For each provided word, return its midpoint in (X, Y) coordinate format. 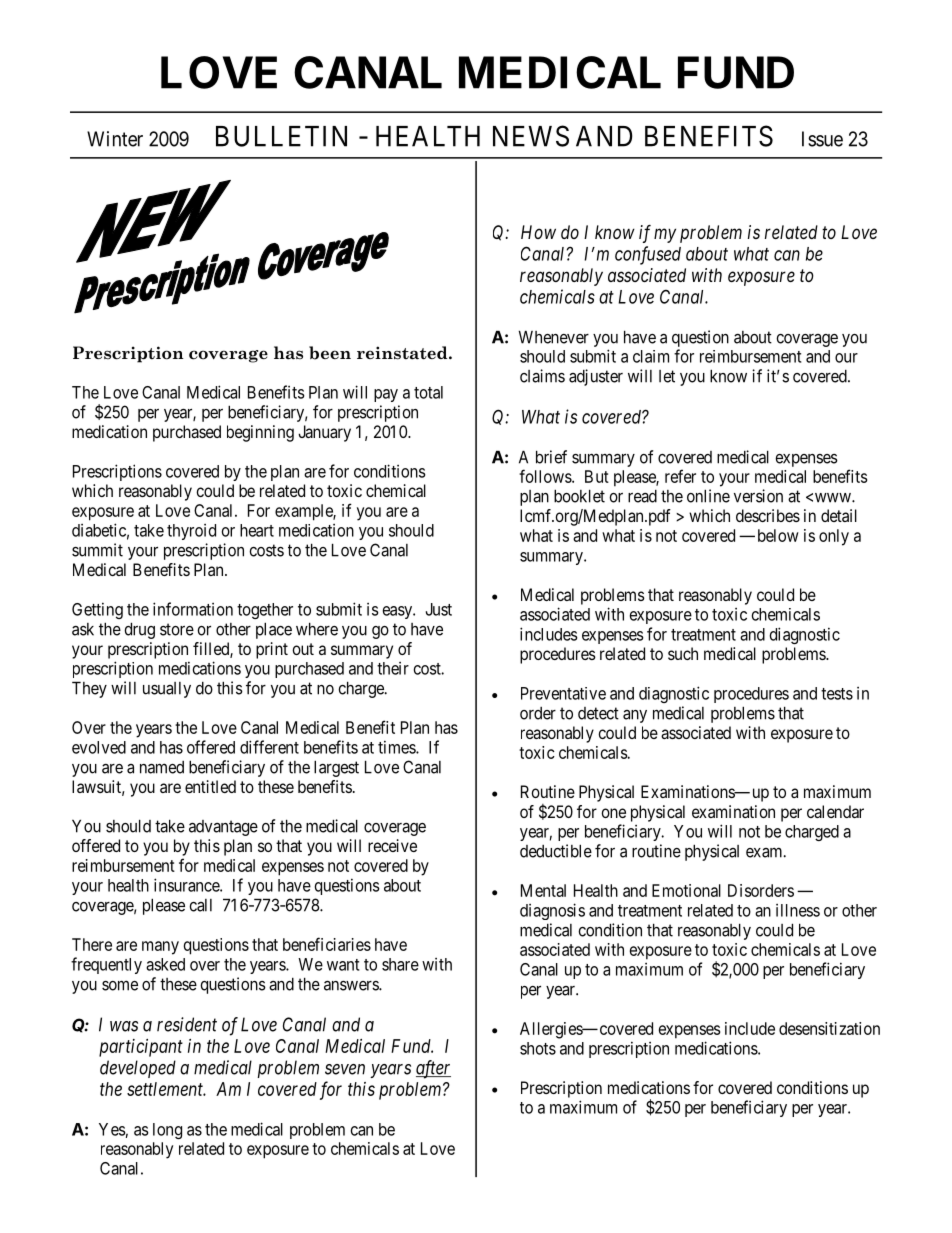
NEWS (531, 136)
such (683, 653)
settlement (166, 1089)
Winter (115, 139)
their (393, 668)
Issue (822, 139)
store (177, 629)
